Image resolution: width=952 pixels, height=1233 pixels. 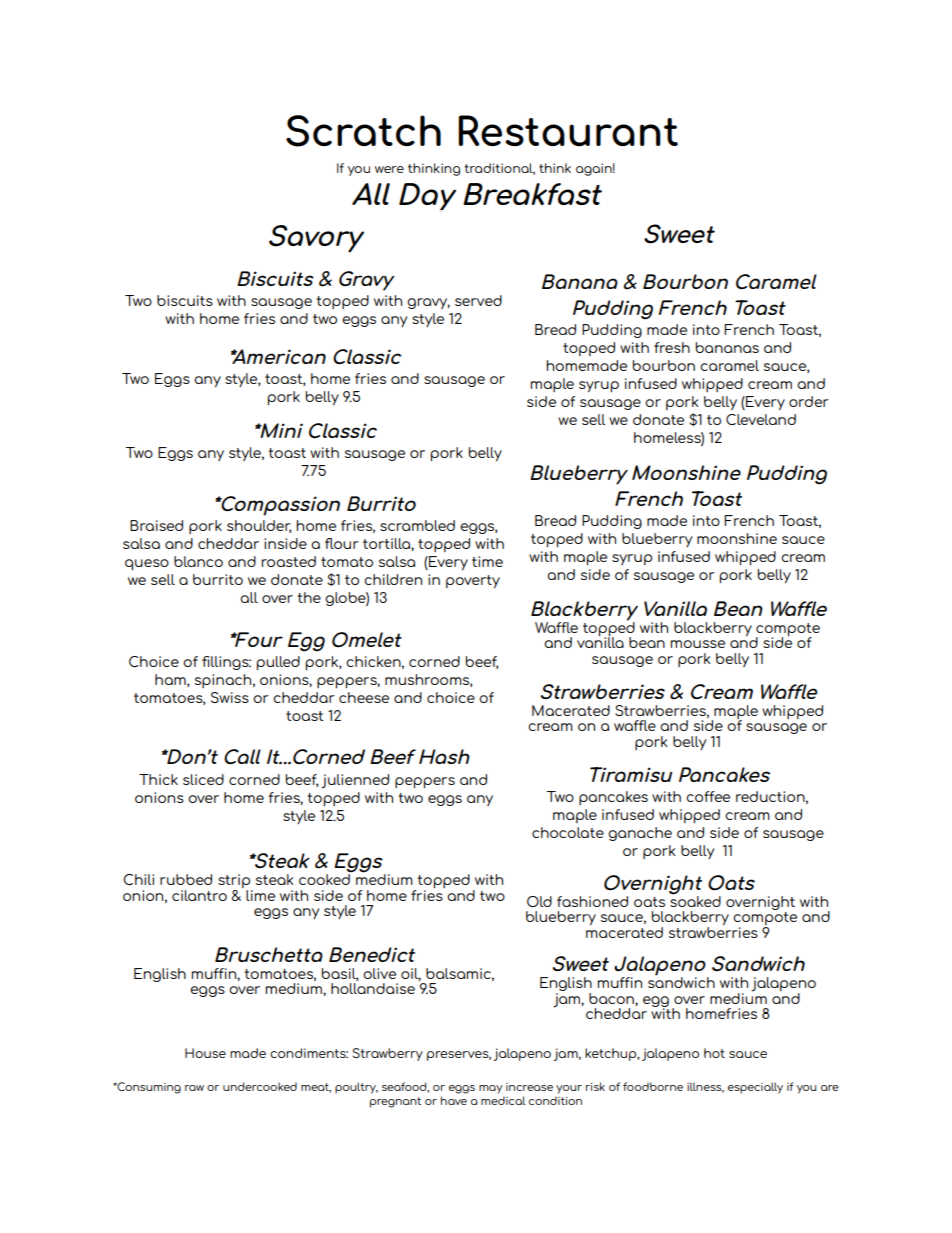 I want to click on order, so click(x=809, y=401).
